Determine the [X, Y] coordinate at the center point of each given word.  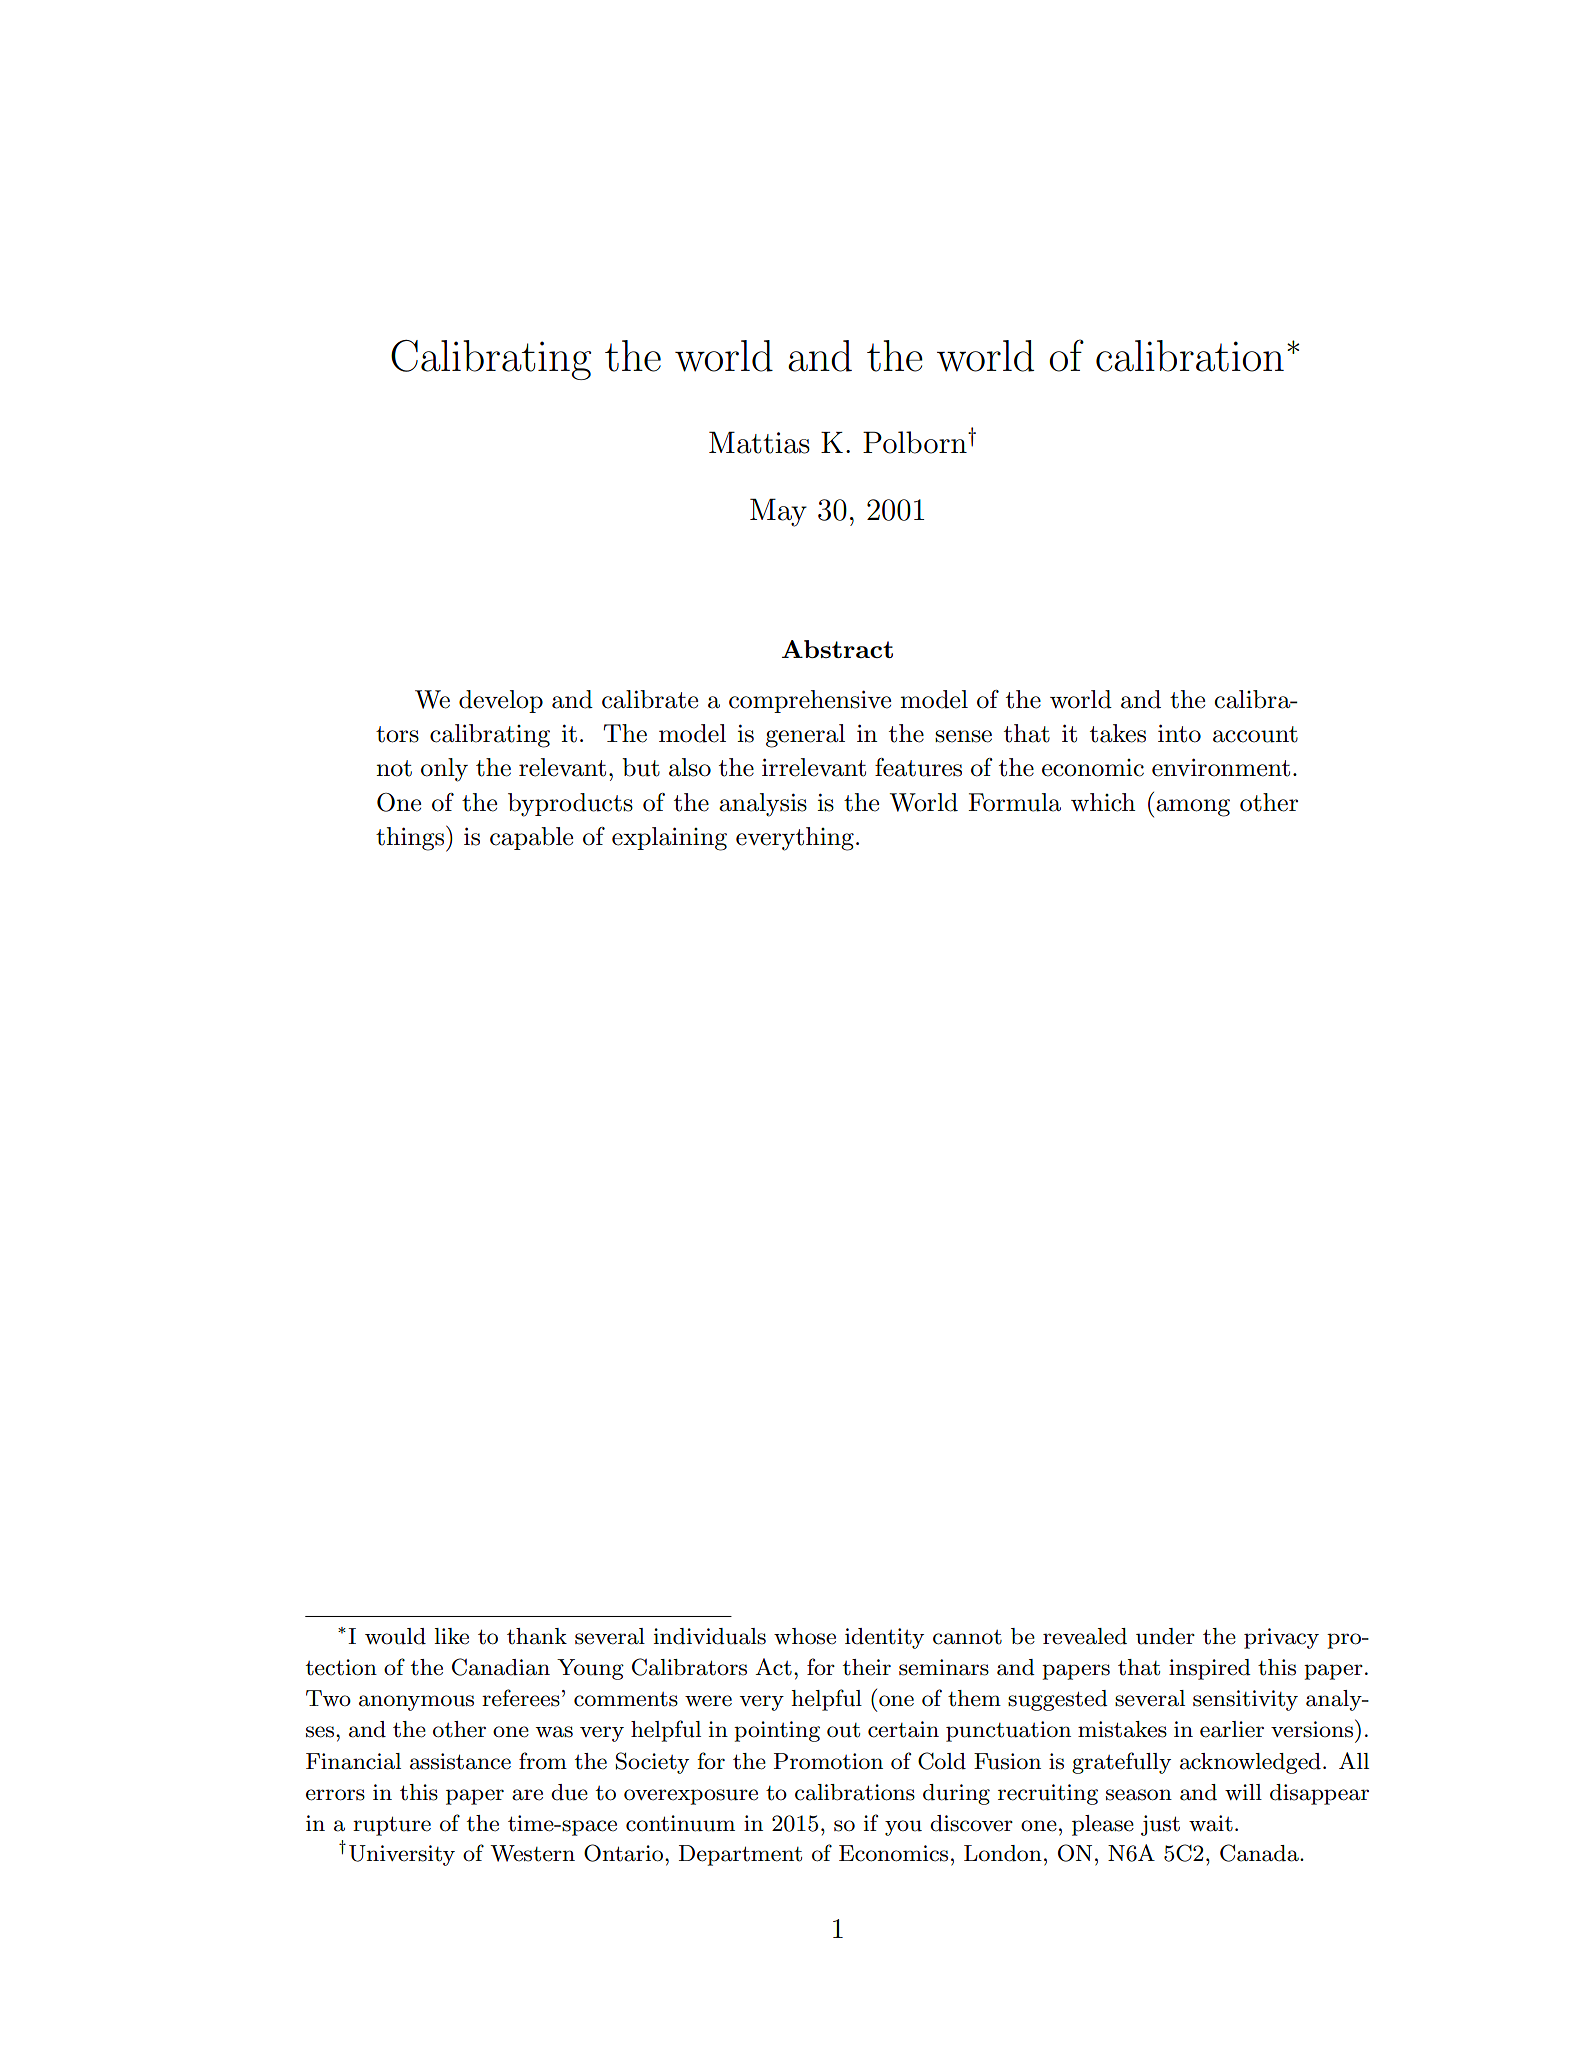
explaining [669, 839]
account [1255, 734]
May [778, 512]
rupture [392, 1826]
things [411, 839]
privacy [1281, 1638]
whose [805, 1636]
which [1103, 802]
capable [531, 838]
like [451, 1636]
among [1193, 808]
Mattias [759, 442]
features [918, 767]
